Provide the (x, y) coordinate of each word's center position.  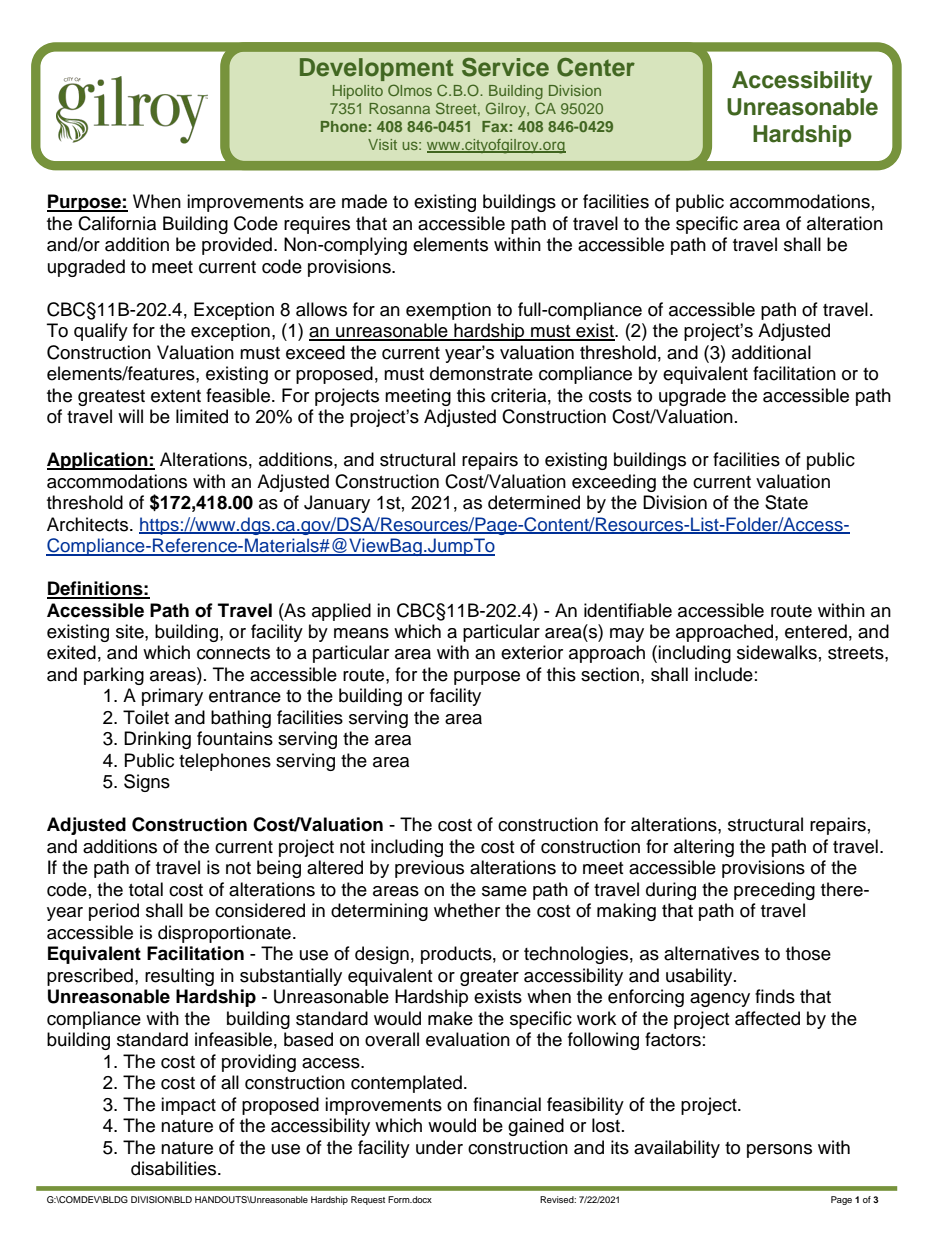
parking (114, 676)
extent (176, 396)
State (786, 502)
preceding (774, 891)
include (724, 674)
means (361, 633)
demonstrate (481, 373)
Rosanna (399, 108)
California (117, 223)
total (146, 889)
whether (467, 910)
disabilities (175, 1168)
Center (596, 67)
